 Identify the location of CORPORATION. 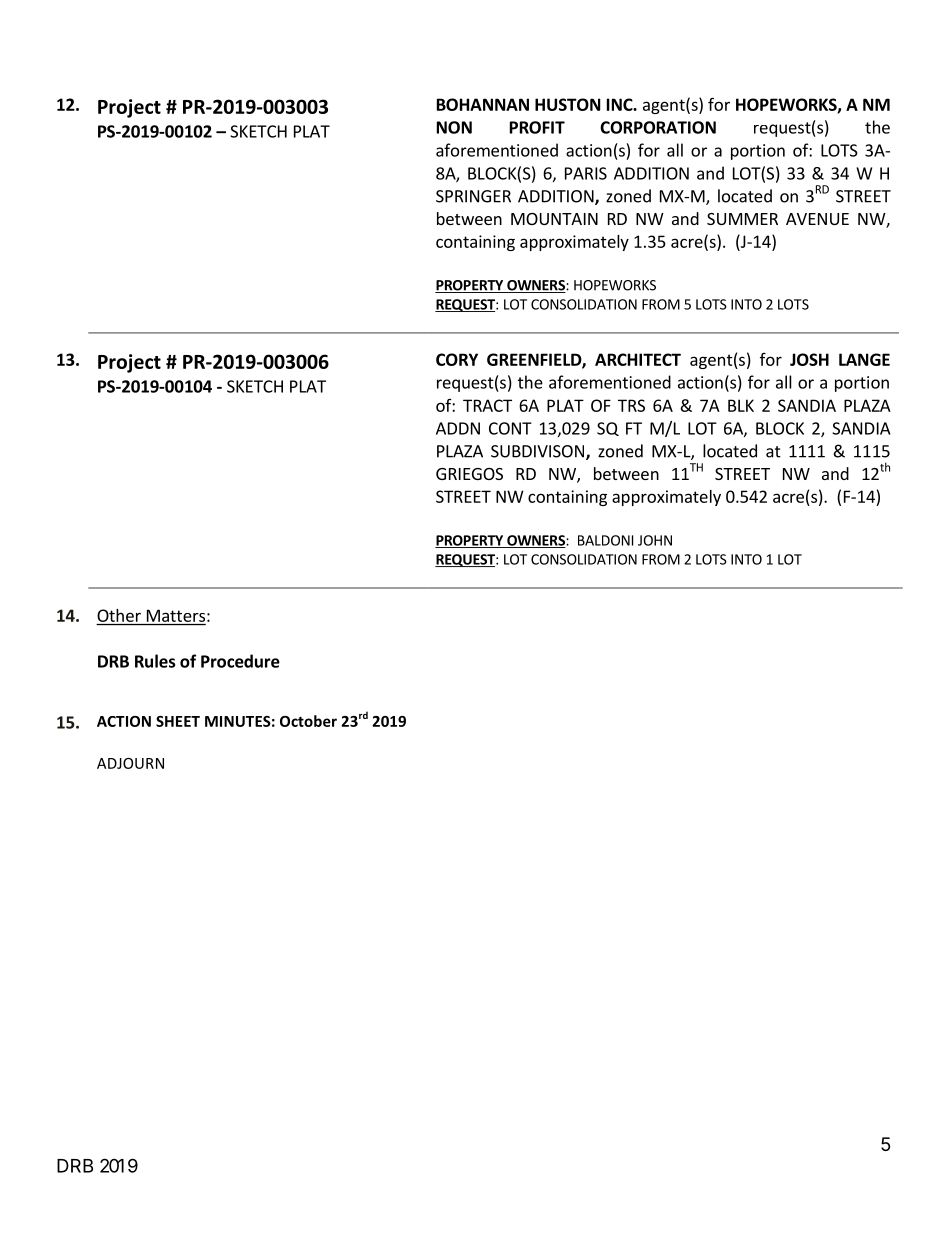
(658, 127).
